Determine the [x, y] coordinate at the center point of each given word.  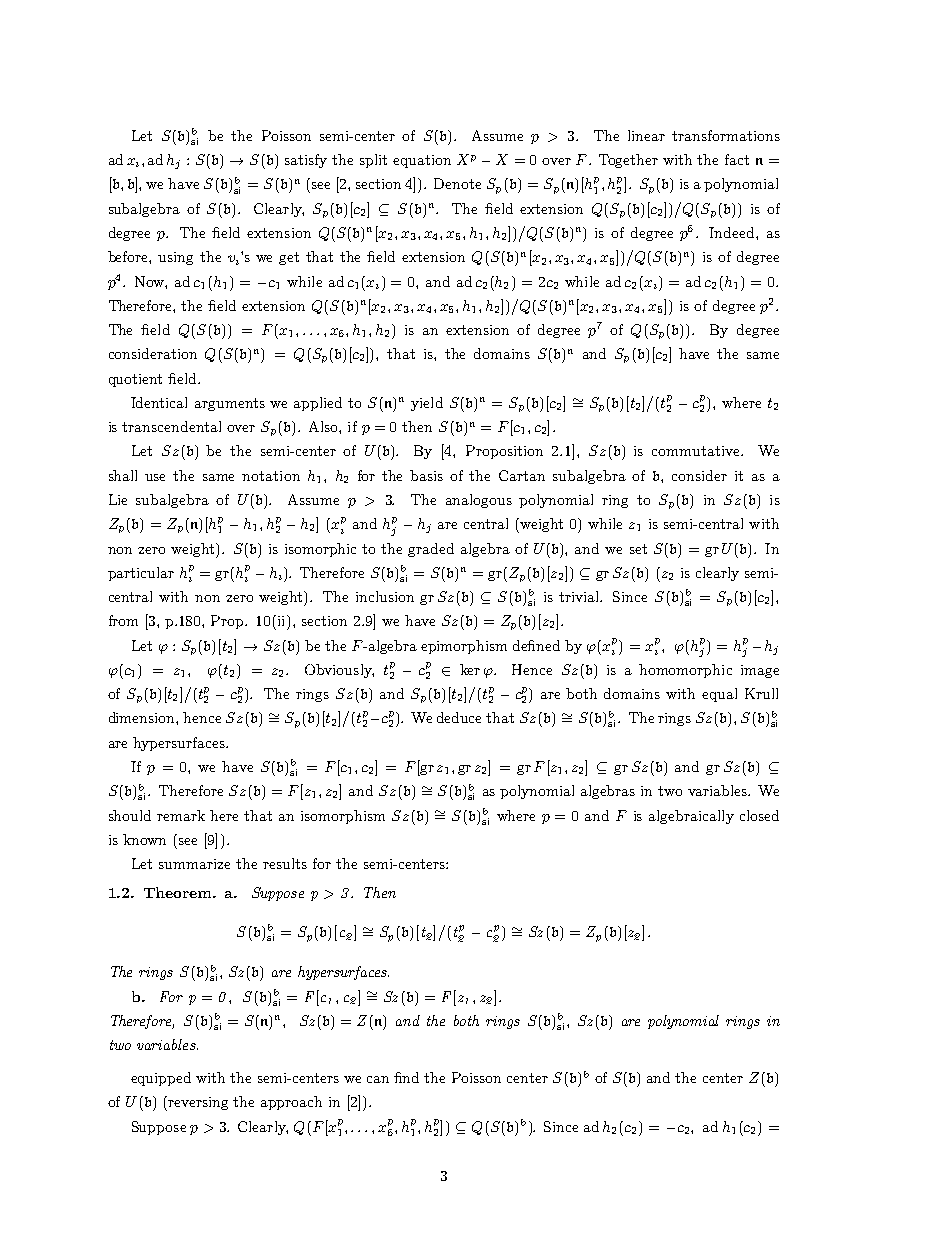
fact [737, 159]
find [406, 1077]
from [123, 620]
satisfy [306, 161]
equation [422, 161]
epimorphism [464, 647]
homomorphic [685, 671]
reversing [198, 1103]
